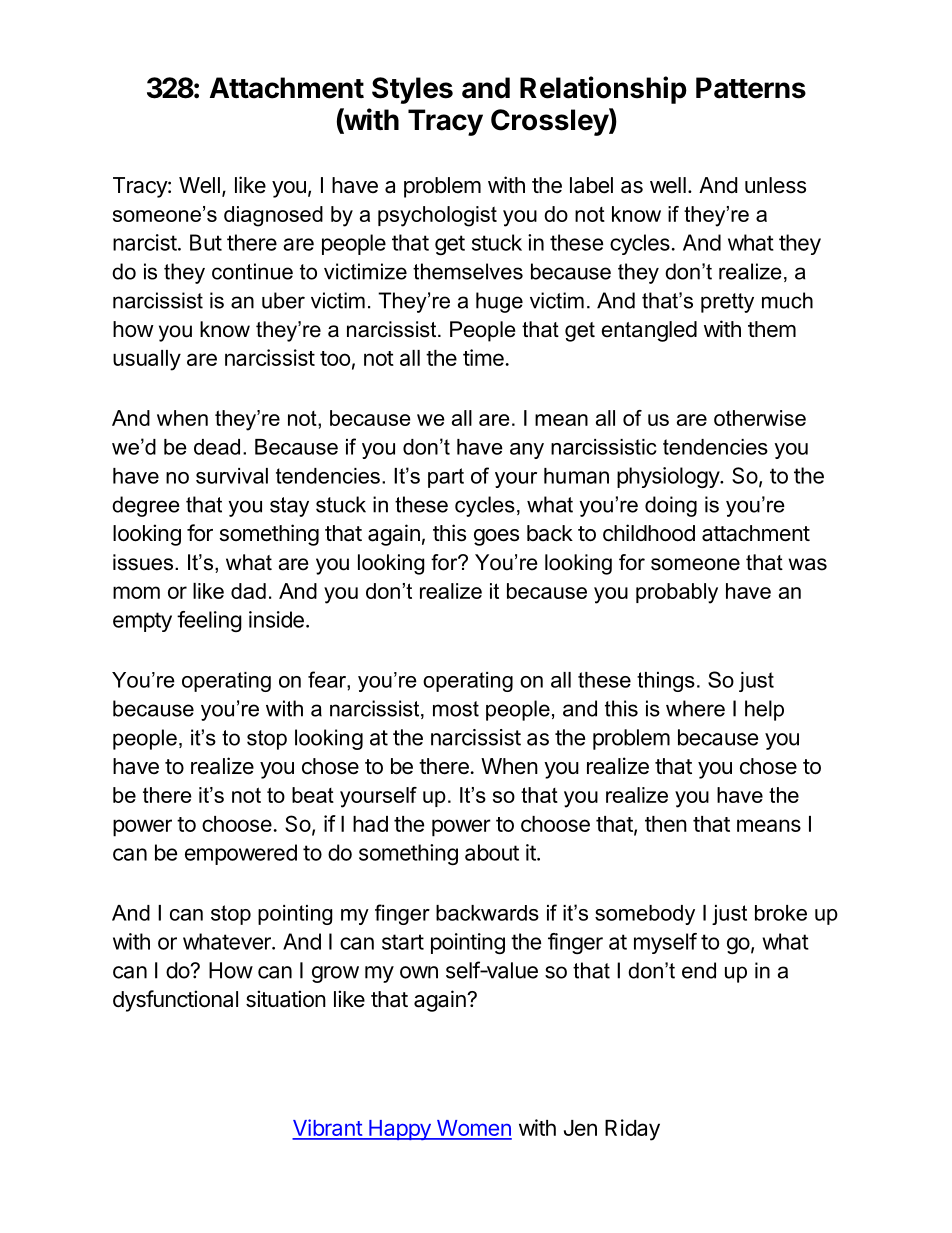 The height and width of the screenshot is (1233, 952). I want to click on beat, so click(313, 795).
